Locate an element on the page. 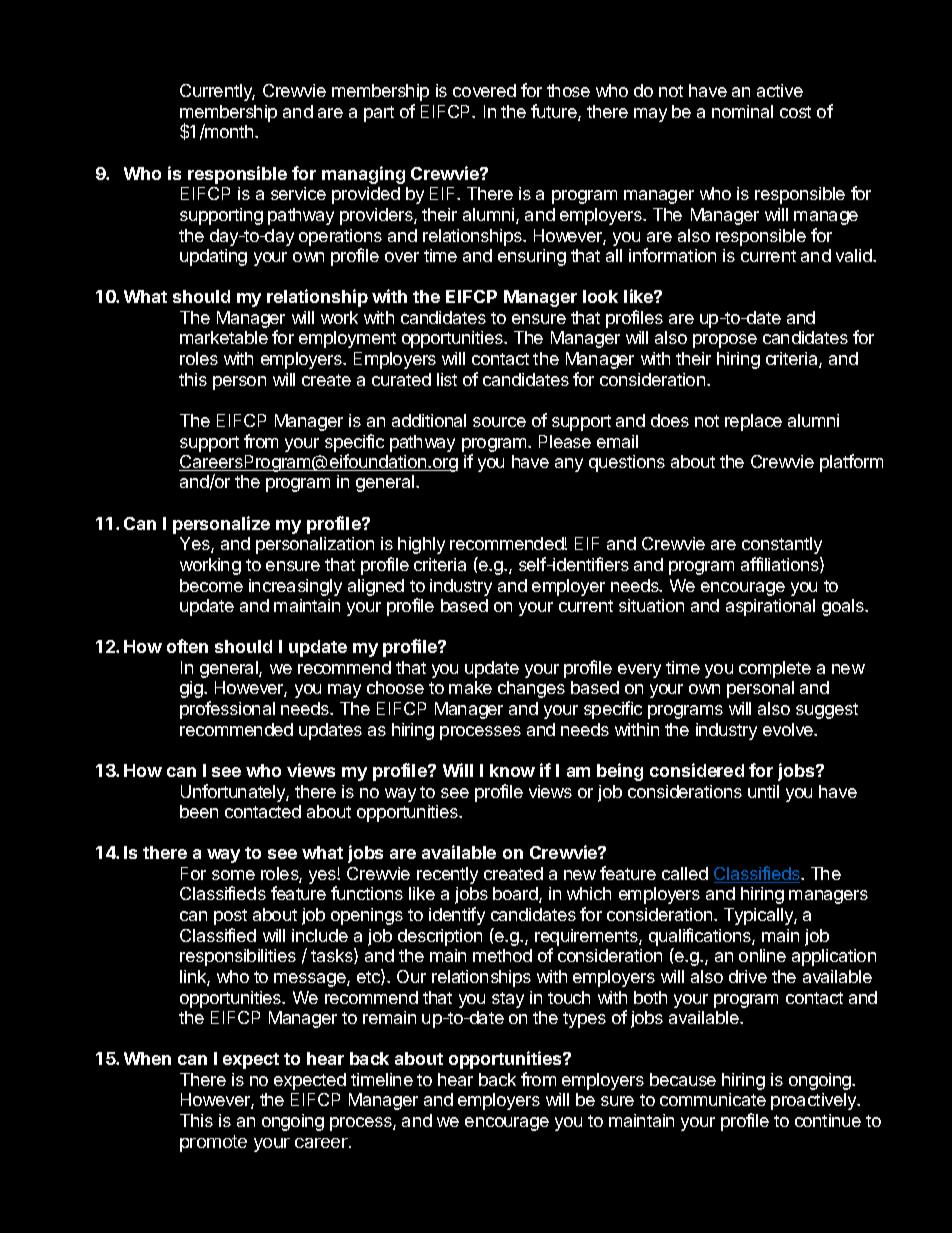 This image has height=1233, width=952. future is located at coordinates (555, 112).
